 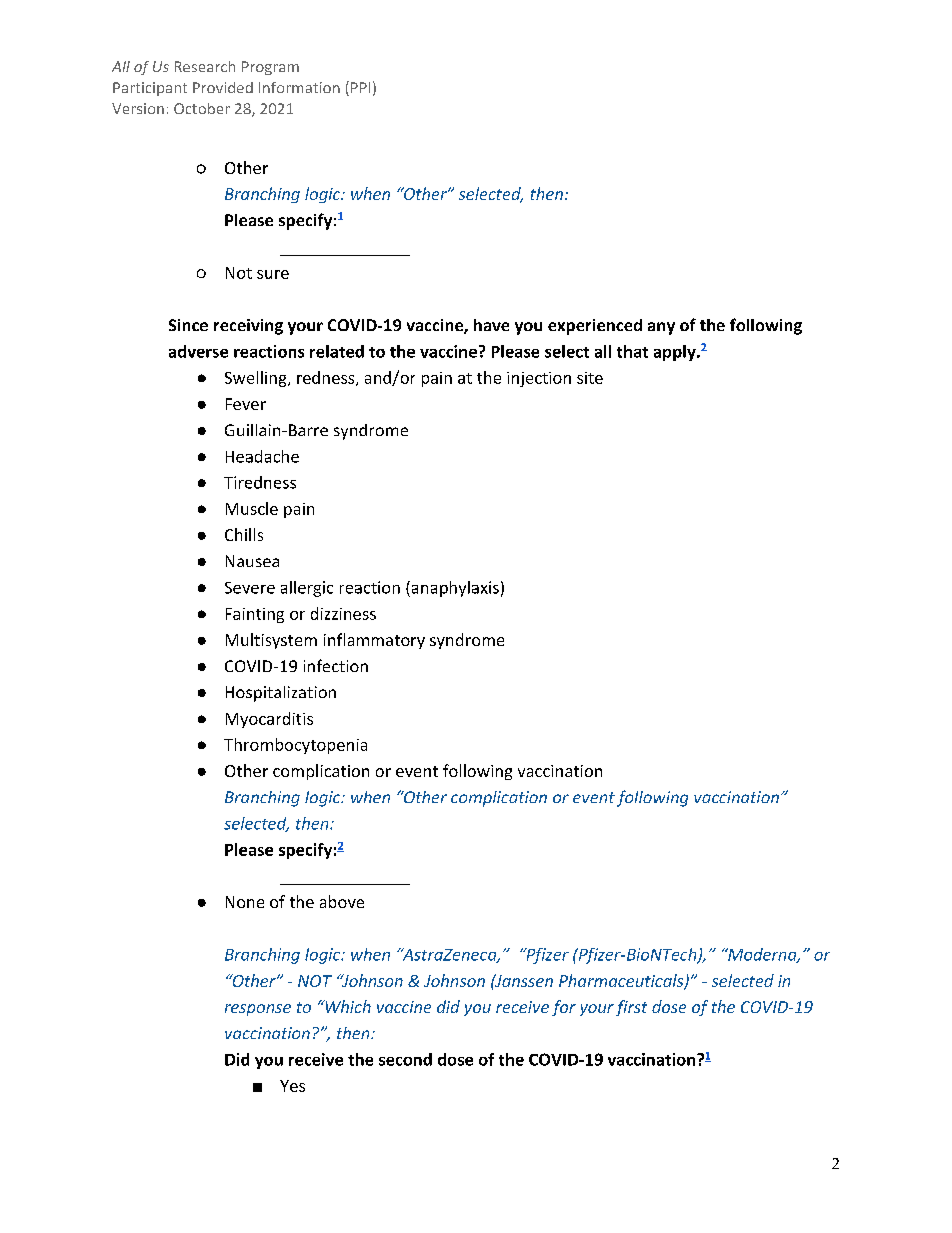 I want to click on experienced, so click(x=595, y=327).
